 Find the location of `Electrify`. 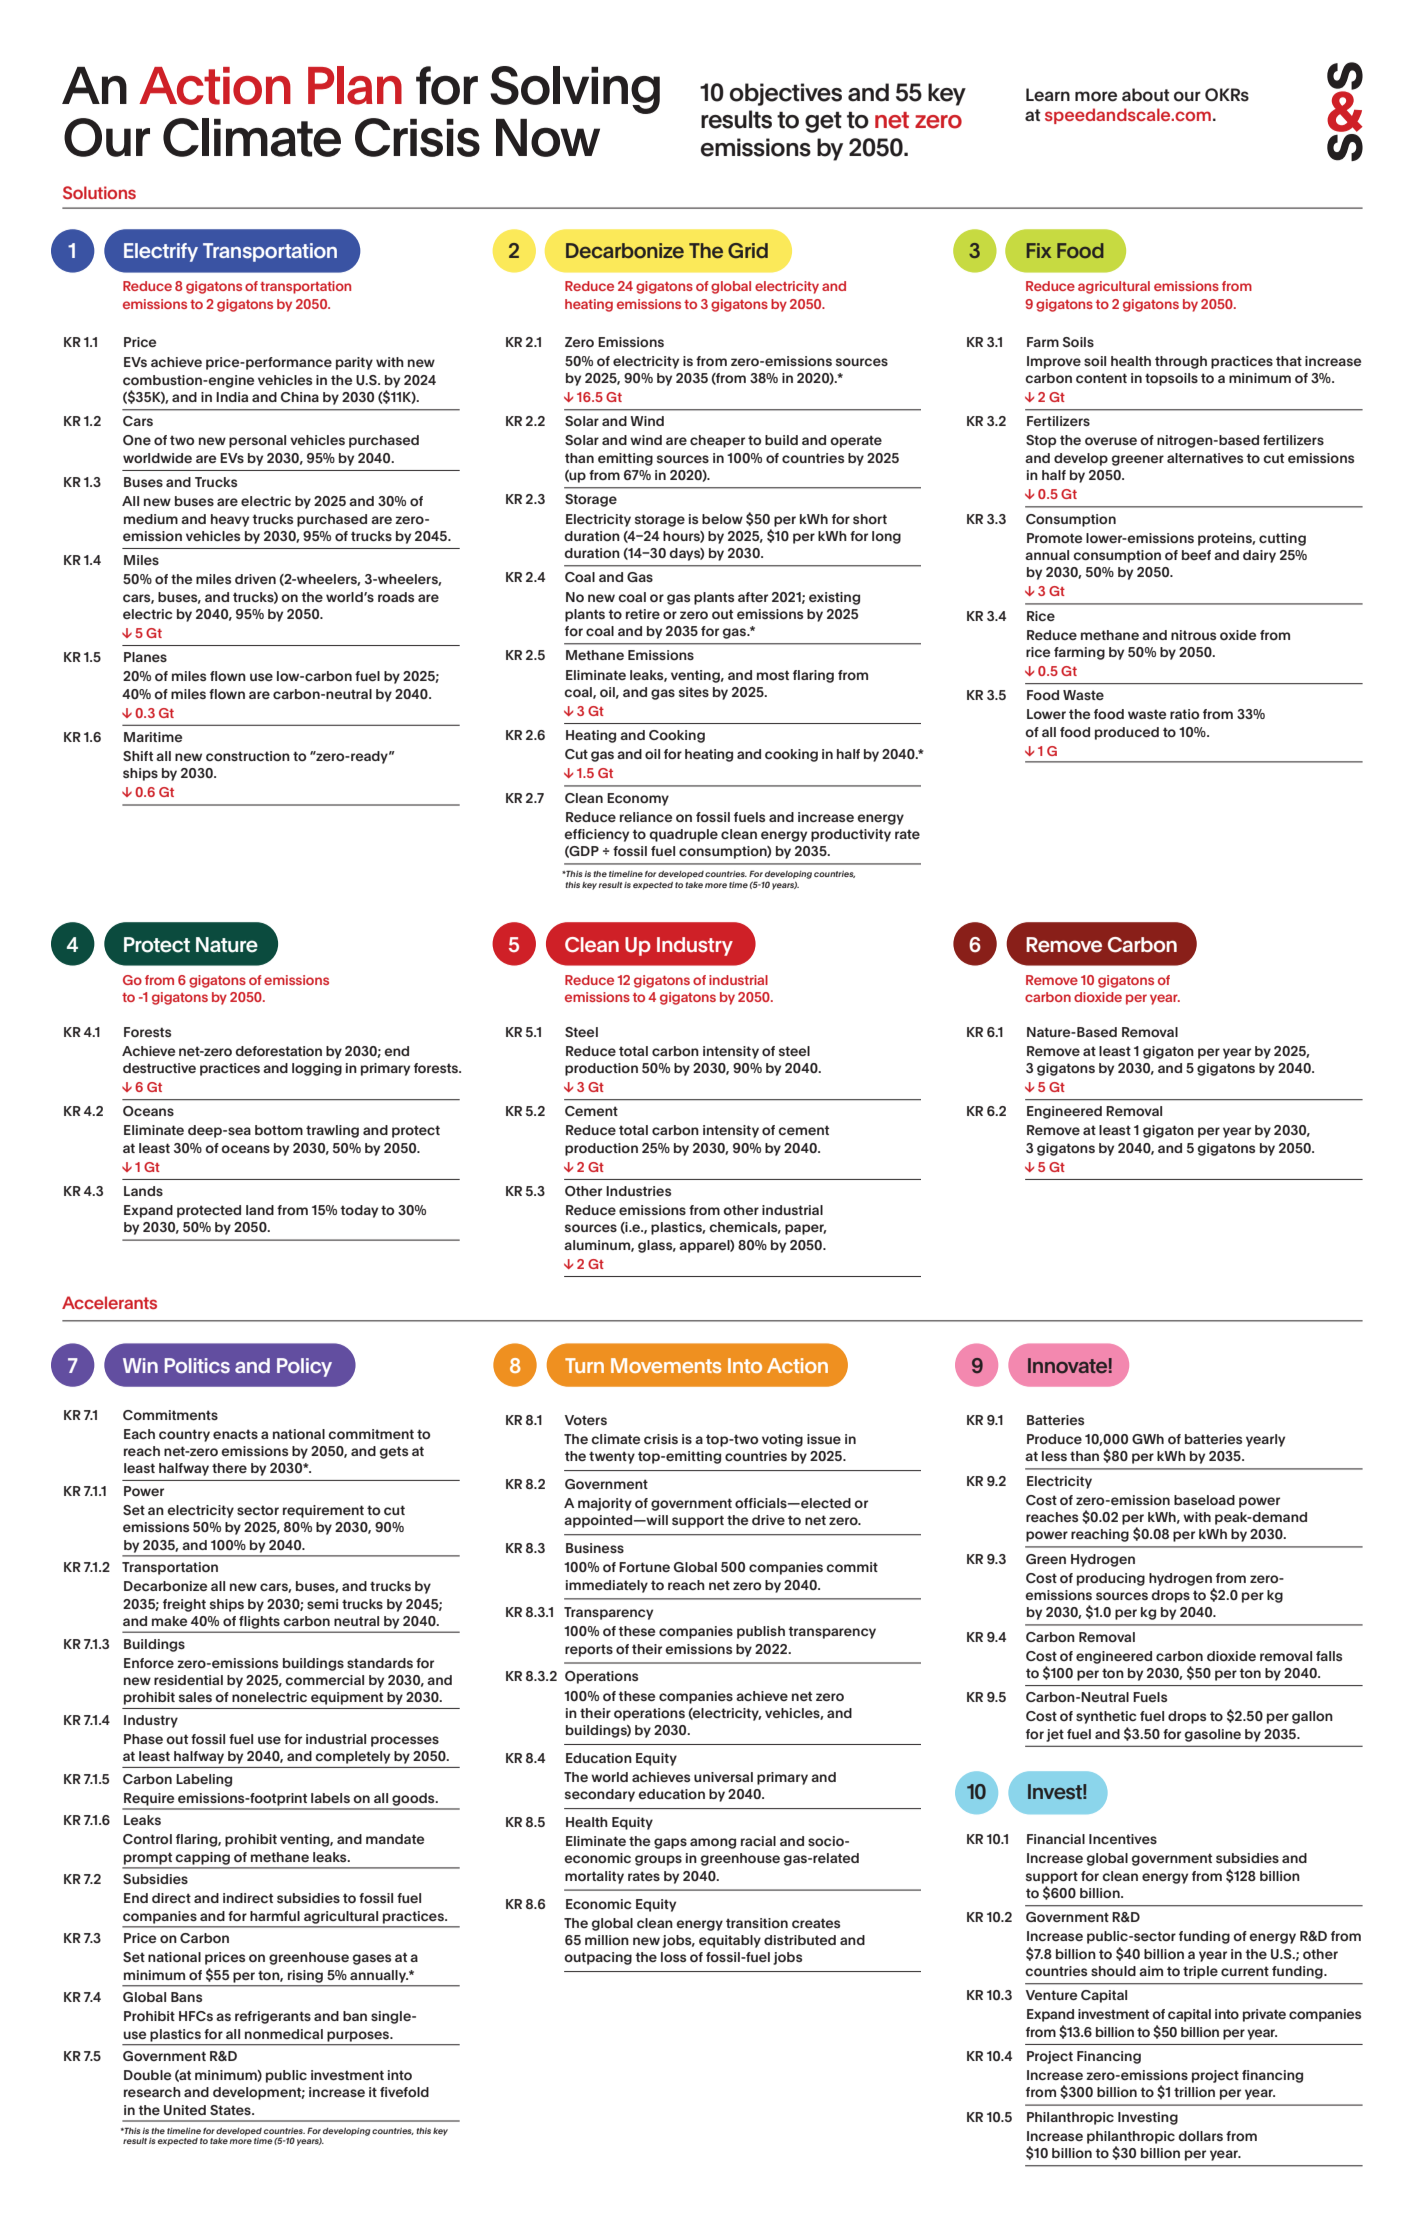

Electrify is located at coordinates (161, 252).
